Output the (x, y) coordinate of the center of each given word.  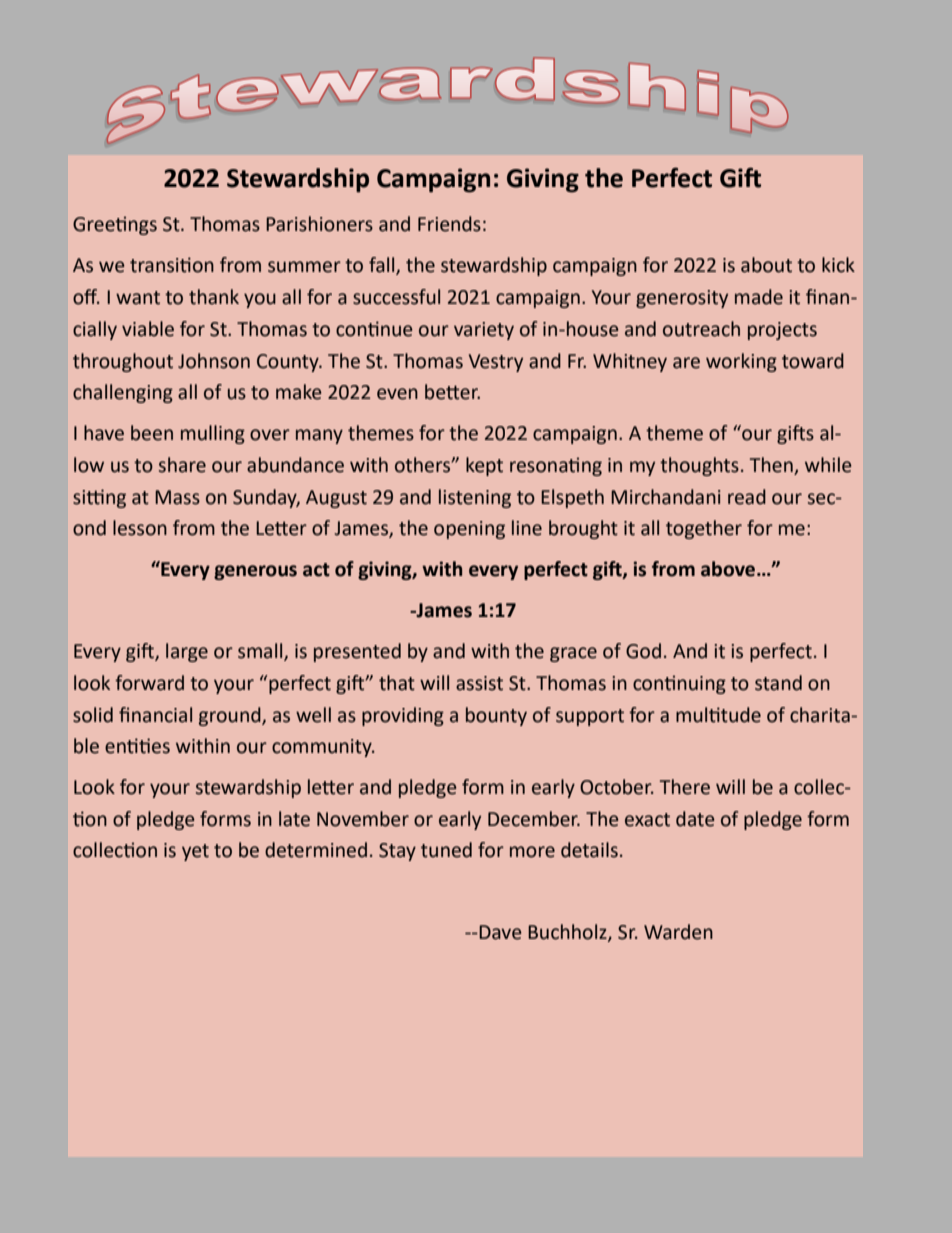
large (187, 652)
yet (195, 852)
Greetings (115, 225)
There (685, 787)
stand (778, 683)
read (747, 497)
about (766, 265)
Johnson (214, 361)
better (452, 392)
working (741, 362)
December (534, 819)
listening (475, 498)
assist (479, 683)
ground (231, 716)
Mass (177, 497)
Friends (449, 224)
